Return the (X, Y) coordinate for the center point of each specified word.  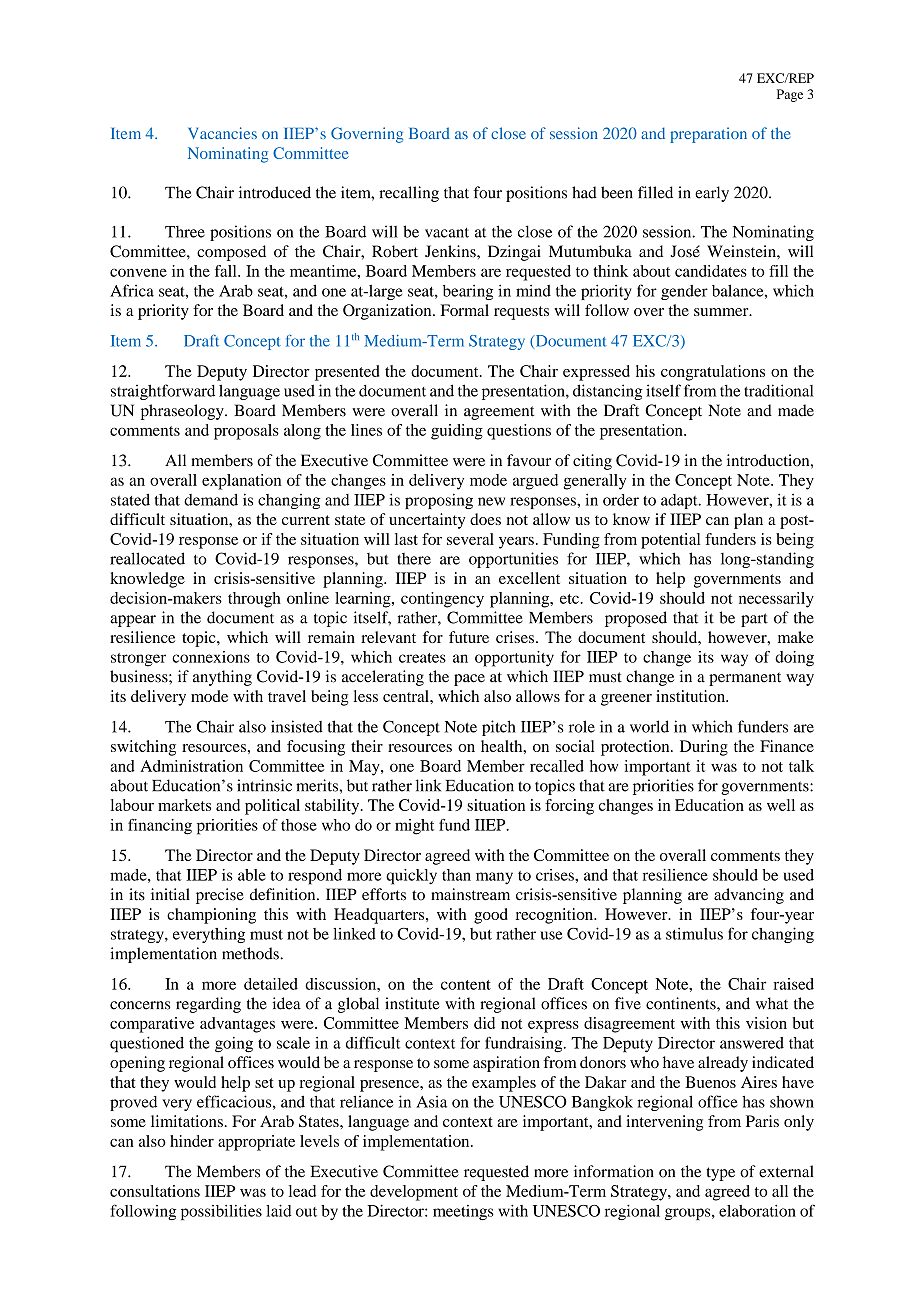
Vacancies (222, 133)
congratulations (713, 373)
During (704, 748)
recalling (409, 194)
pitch (499, 728)
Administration (191, 766)
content (466, 985)
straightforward (163, 392)
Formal (465, 310)
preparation (708, 135)
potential (670, 541)
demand (211, 500)
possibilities (221, 1212)
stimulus (694, 933)
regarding (208, 1005)
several (470, 539)
